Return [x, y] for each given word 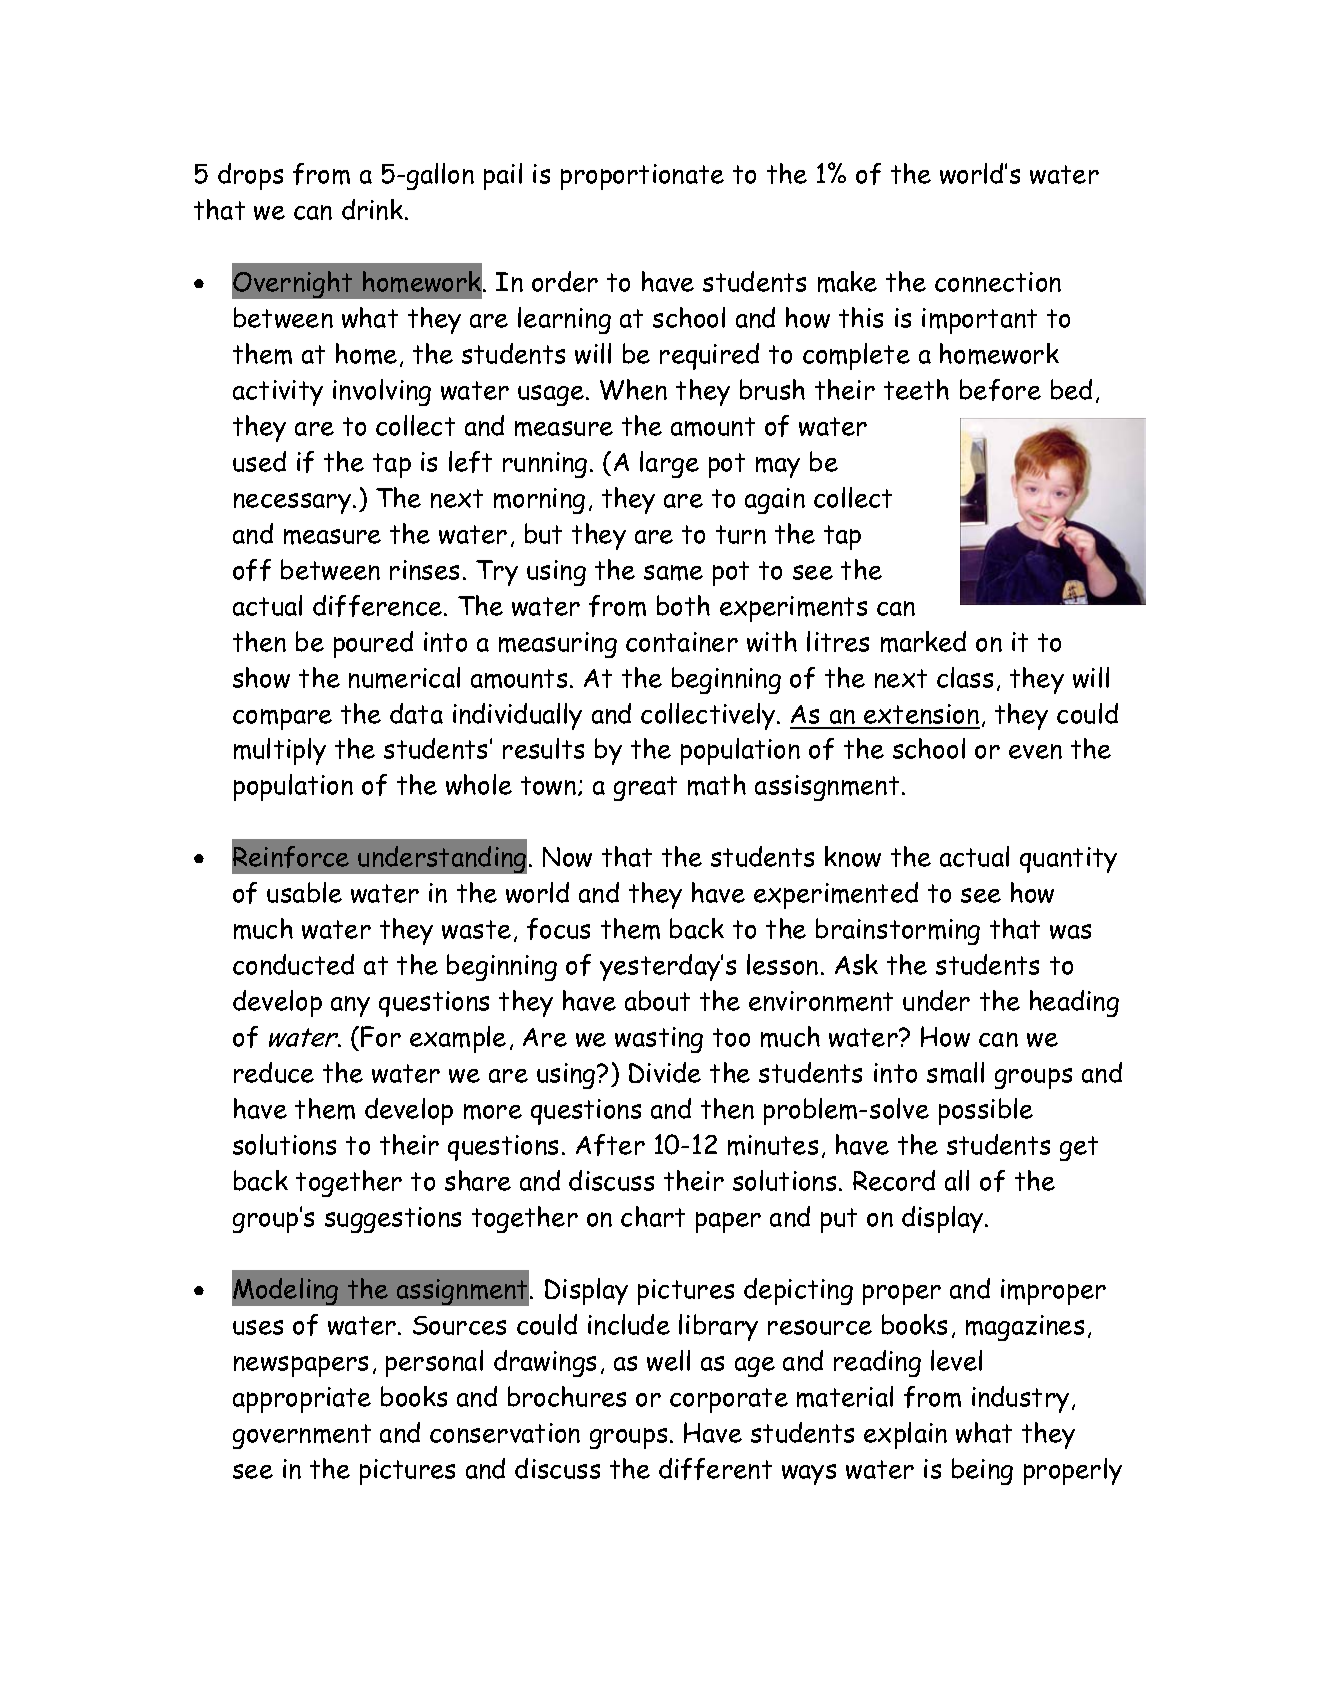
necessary [294, 503]
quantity [1068, 860]
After [610, 1145]
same [673, 573]
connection [998, 282]
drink [374, 209]
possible [986, 1111]
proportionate [642, 177]
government [302, 1436]
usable [304, 892]
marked [923, 642]
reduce [274, 1072]
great [645, 788]
